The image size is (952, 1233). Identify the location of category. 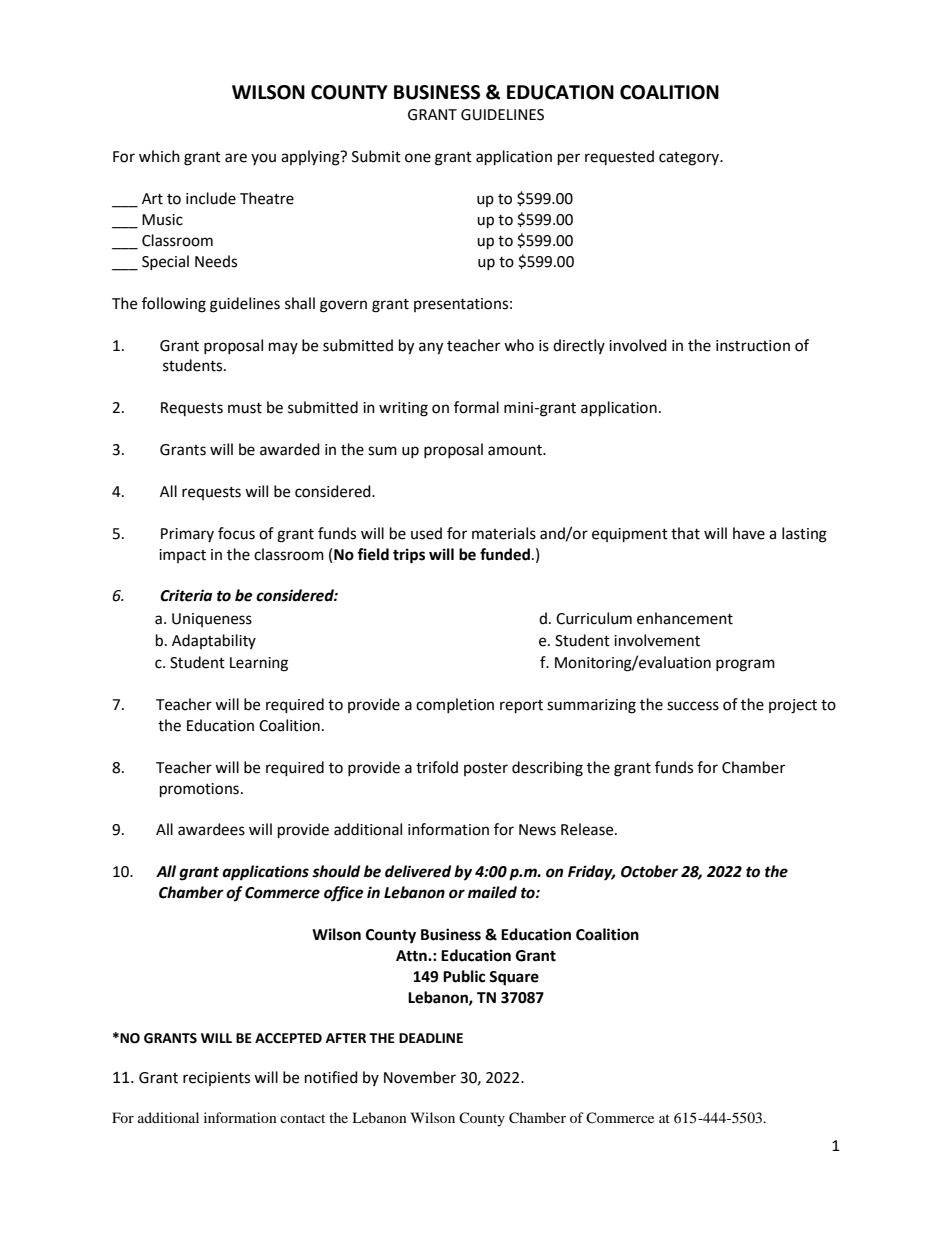
(690, 159).
